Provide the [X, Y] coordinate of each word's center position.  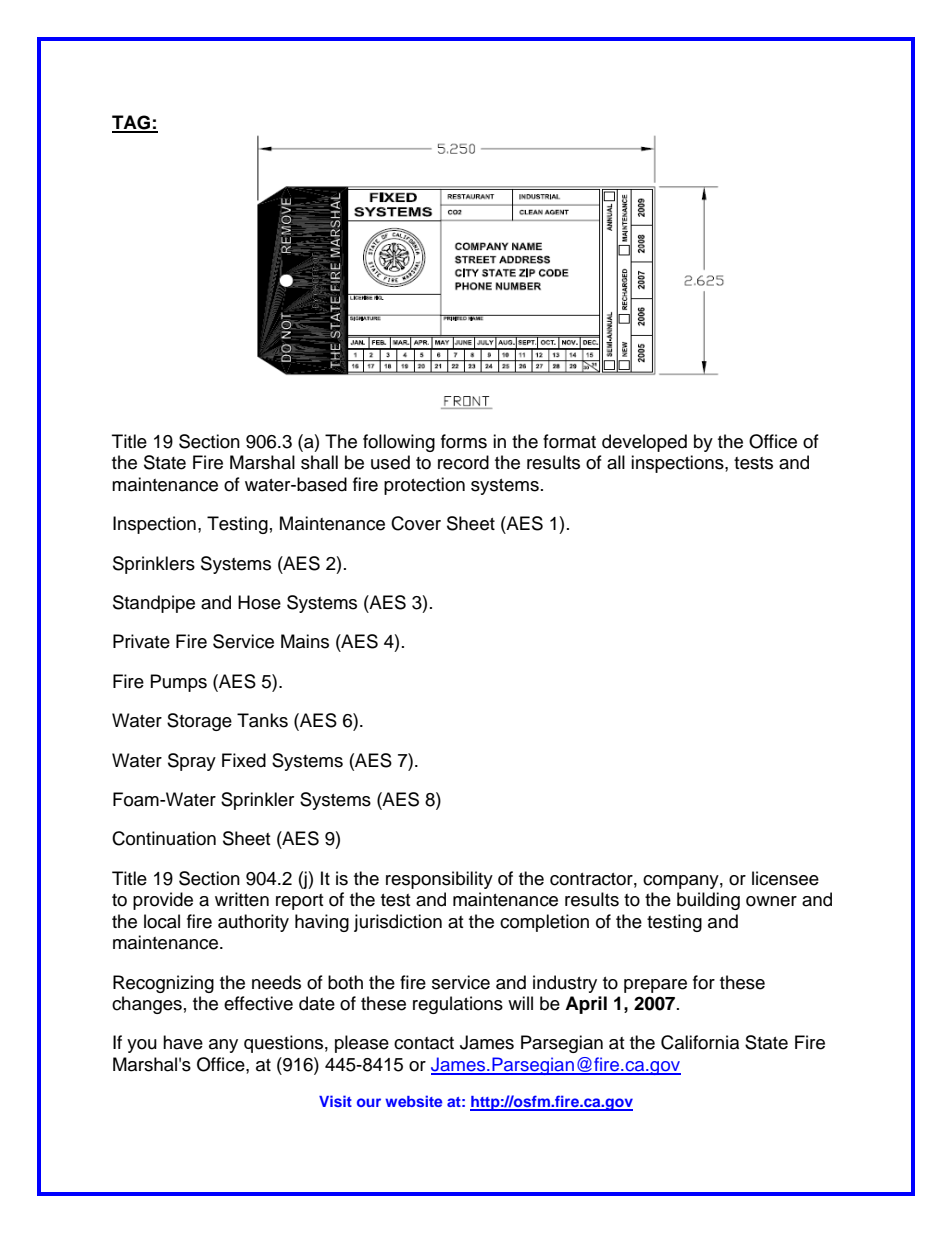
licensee [785, 878]
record [463, 462]
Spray [192, 762]
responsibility [439, 880]
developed [644, 443]
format [569, 441]
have [183, 1042]
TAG [132, 123]
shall [319, 462]
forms [464, 441]
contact [424, 1043]
